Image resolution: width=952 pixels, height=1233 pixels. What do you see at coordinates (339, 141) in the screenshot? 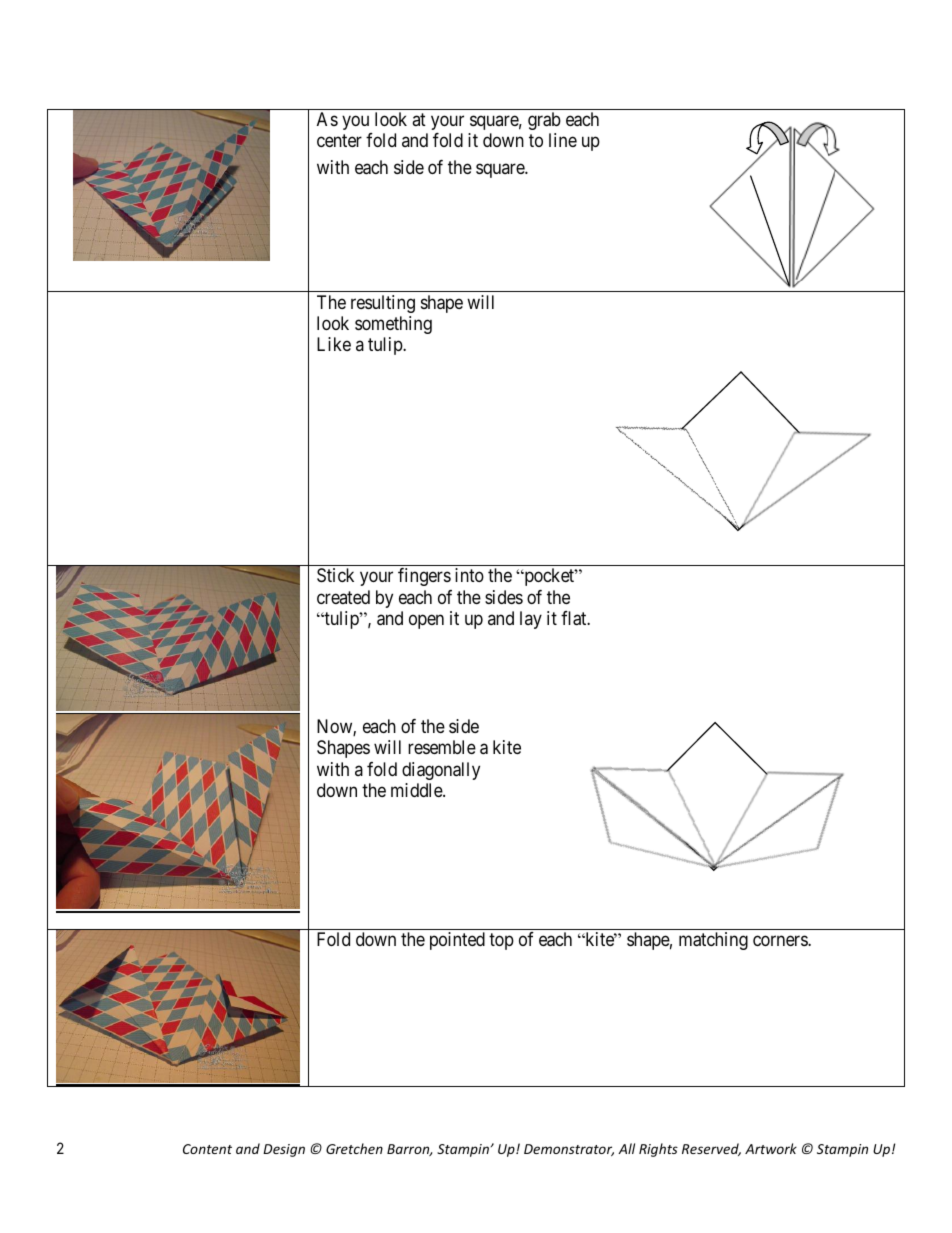
I see `center` at bounding box center [339, 141].
